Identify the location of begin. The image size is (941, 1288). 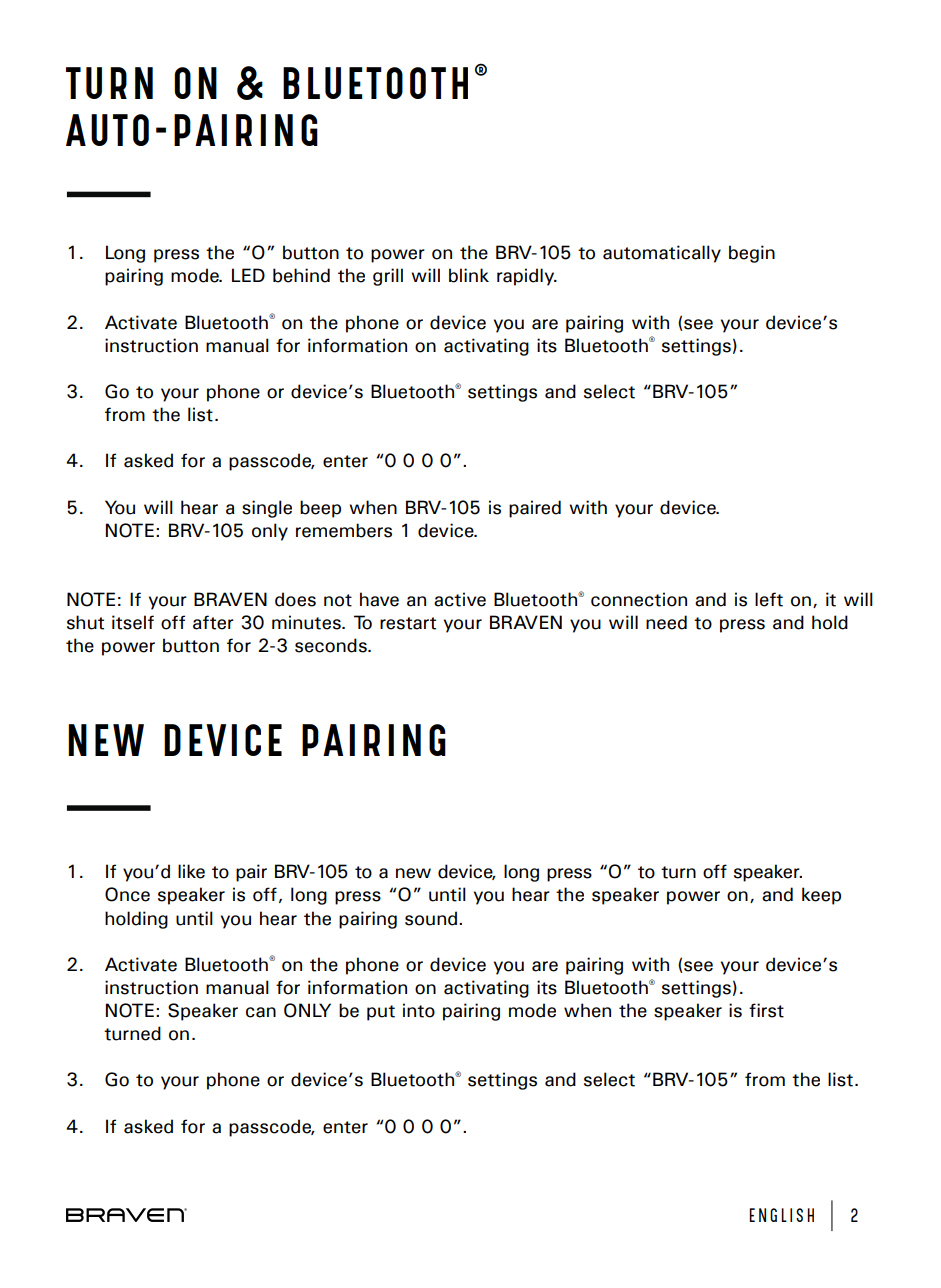
(752, 254).
